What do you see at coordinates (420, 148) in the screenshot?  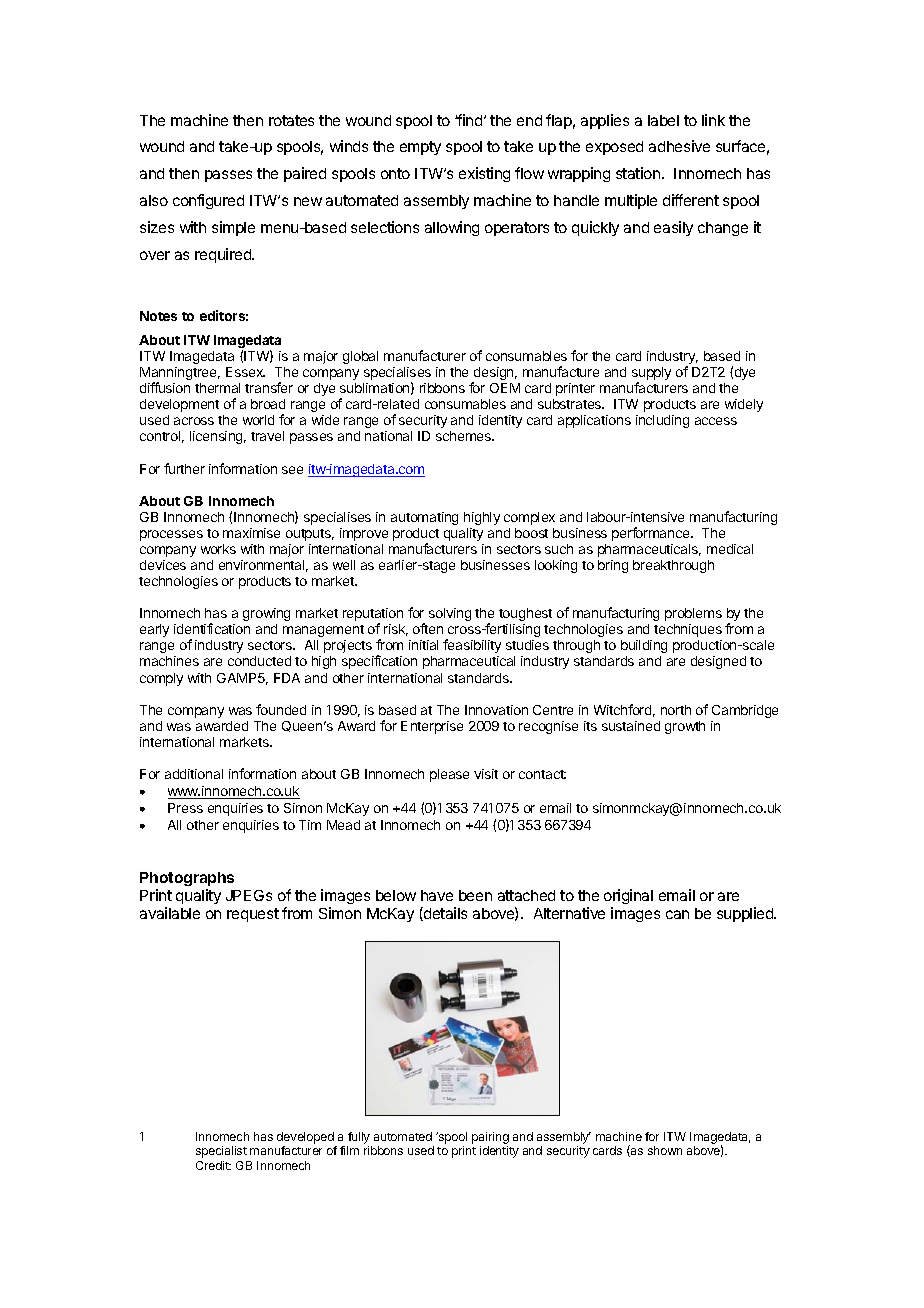 I see `empty` at bounding box center [420, 148].
